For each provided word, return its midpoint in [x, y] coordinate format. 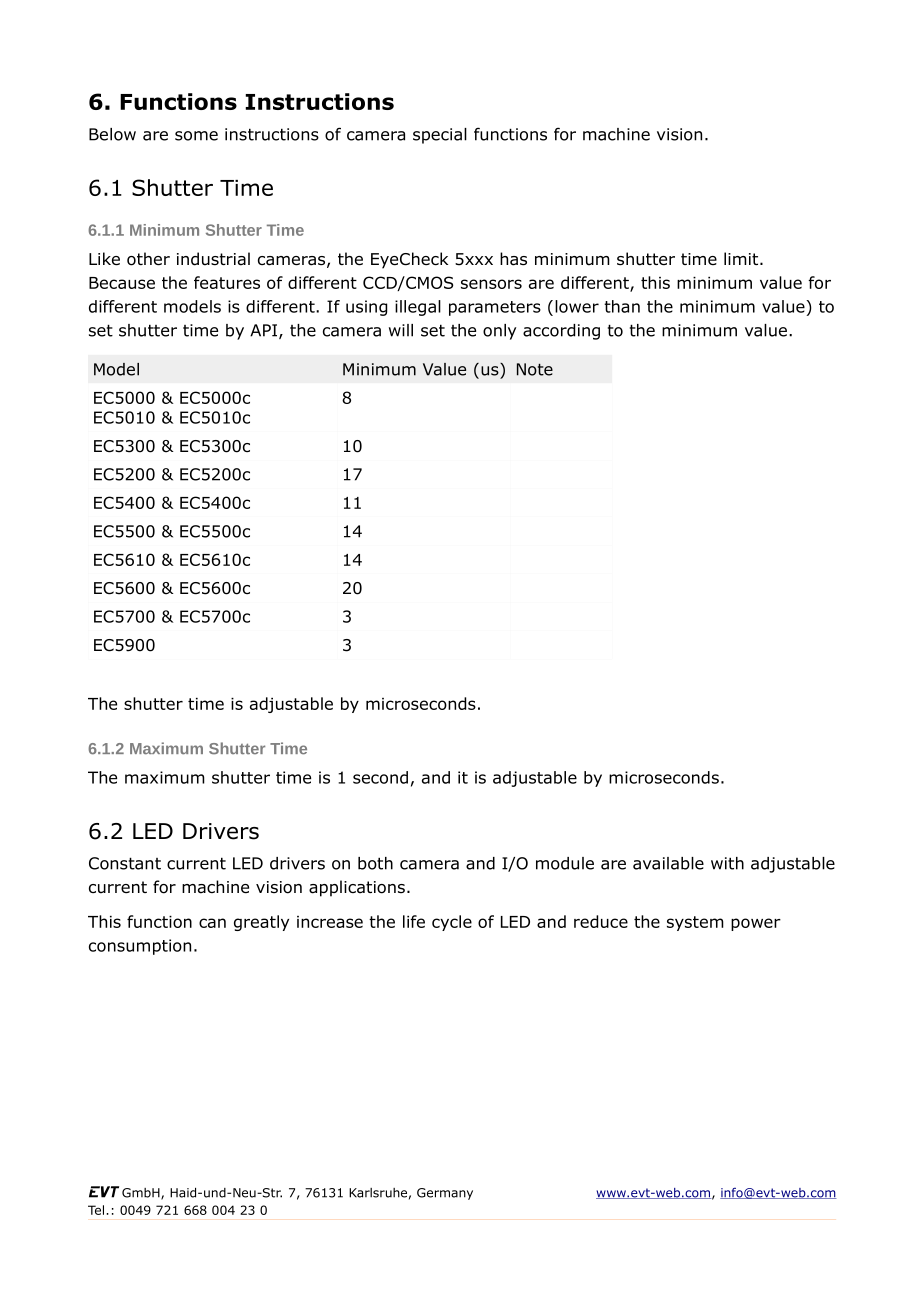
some [196, 136]
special [440, 136]
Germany [445, 1194]
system [695, 923]
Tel [97, 1210]
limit [742, 258]
